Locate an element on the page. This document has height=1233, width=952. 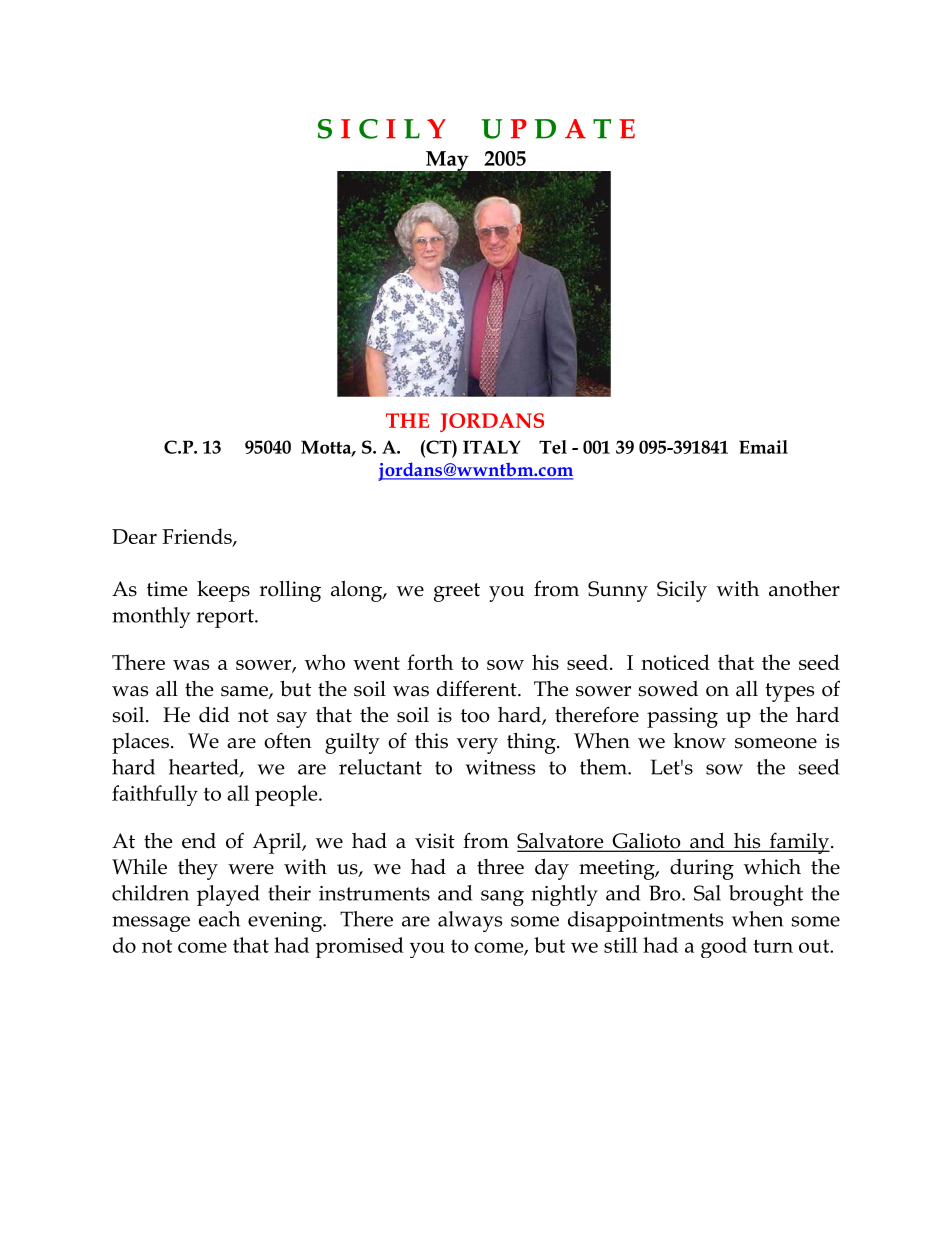
ITALY is located at coordinates (491, 447).
